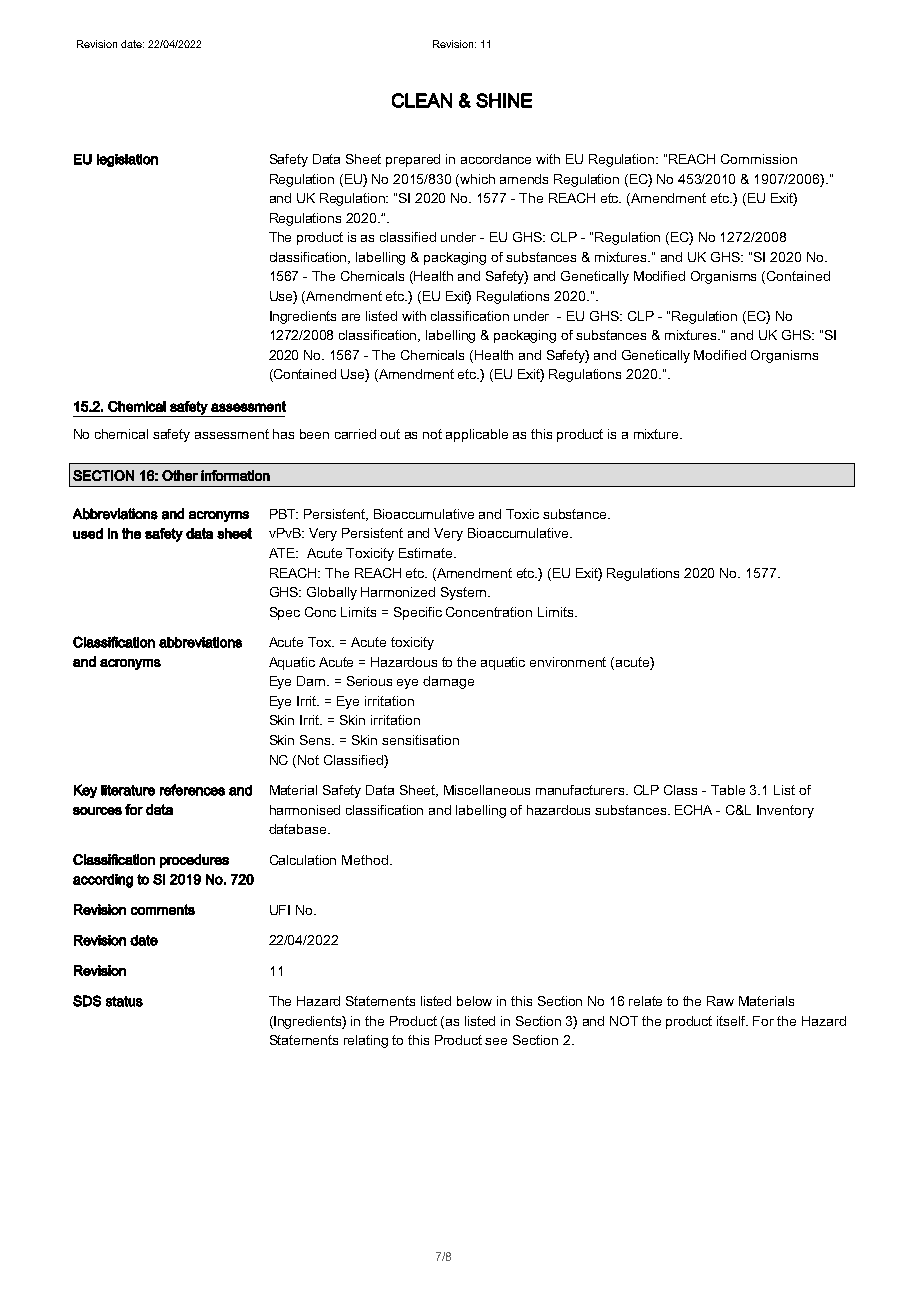 Image resolution: width=924 pixels, height=1308 pixels. I want to click on Other, so click(180, 475).
